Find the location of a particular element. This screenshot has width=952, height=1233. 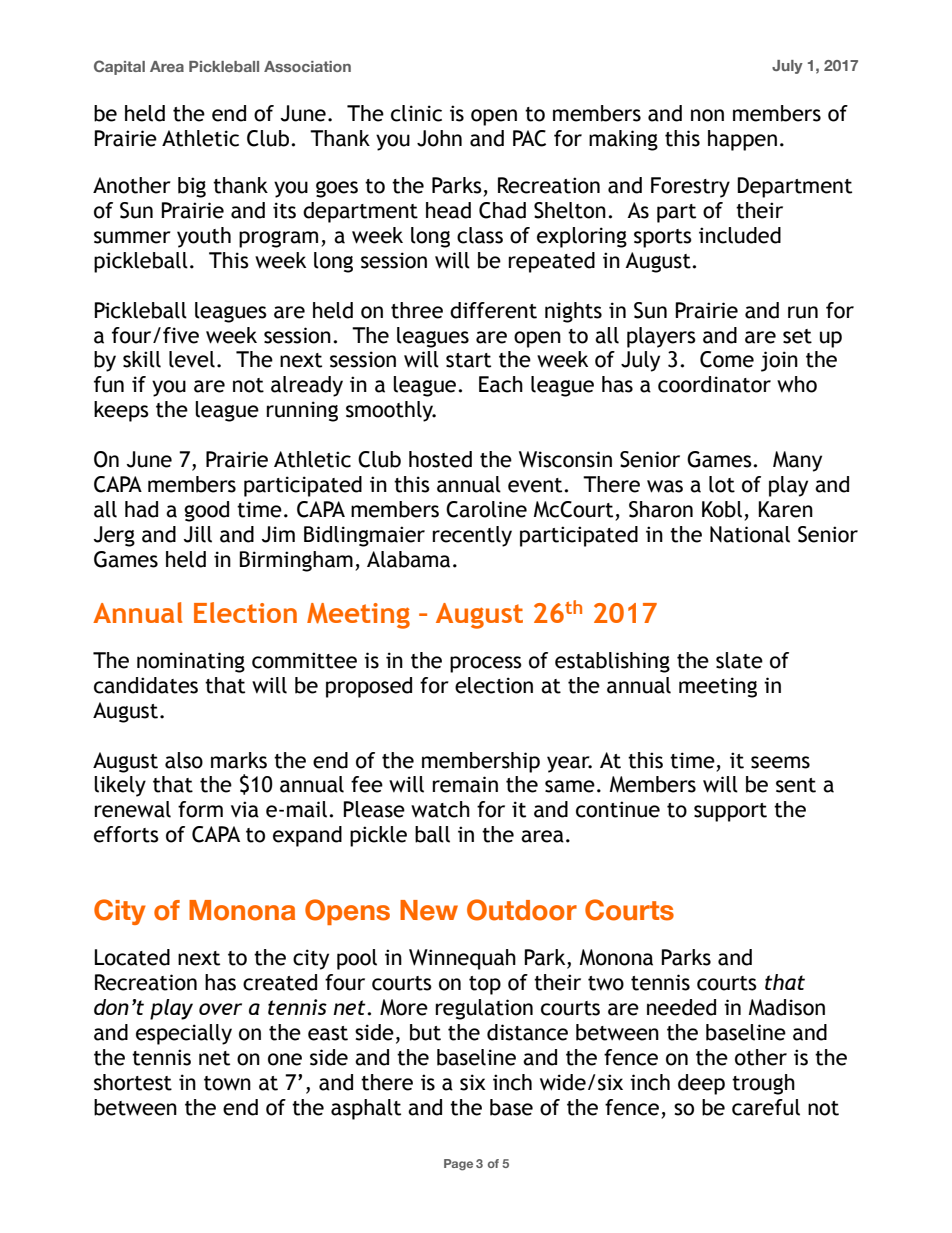

town is located at coordinates (227, 1083).
